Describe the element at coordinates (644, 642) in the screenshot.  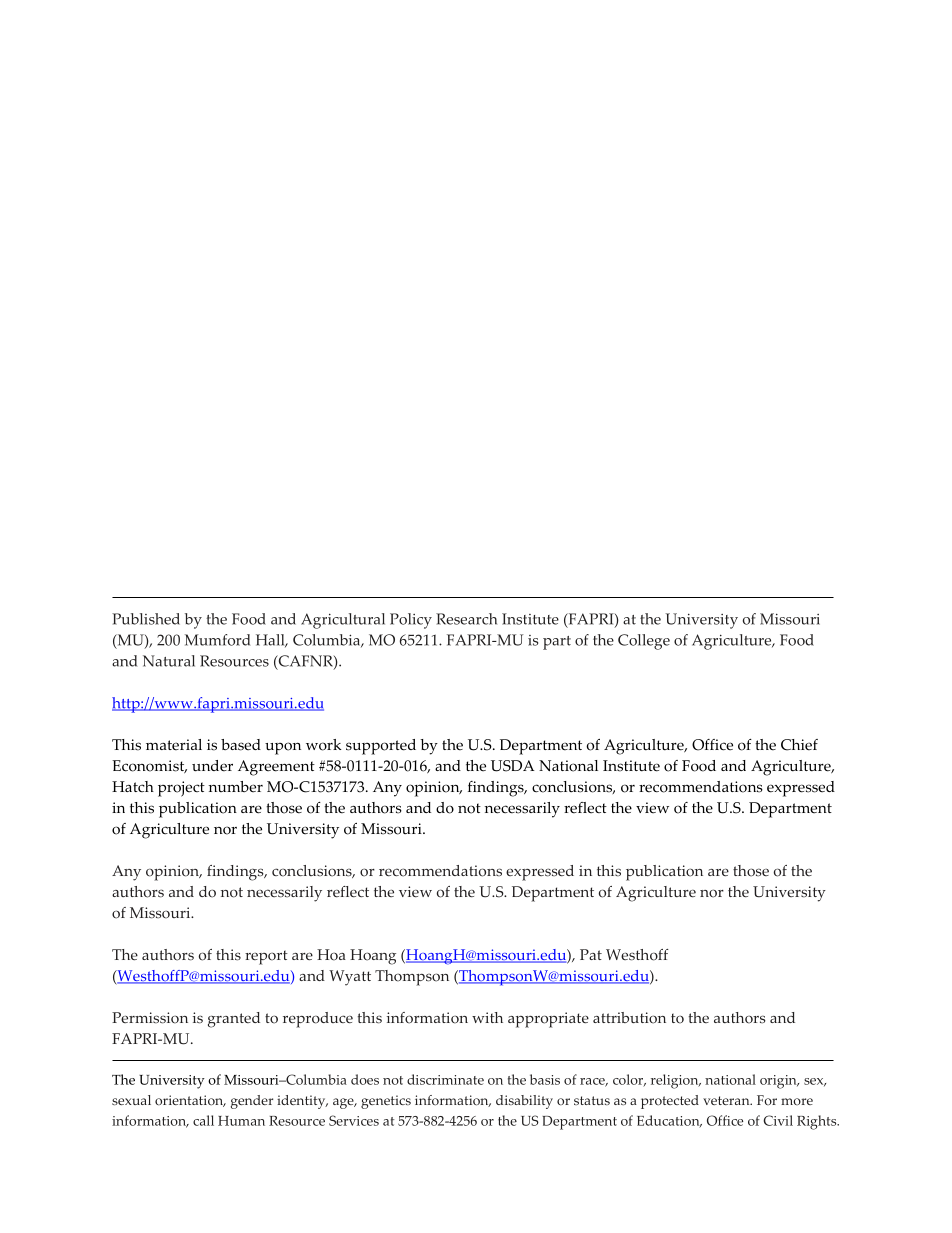
I see `College` at that location.
